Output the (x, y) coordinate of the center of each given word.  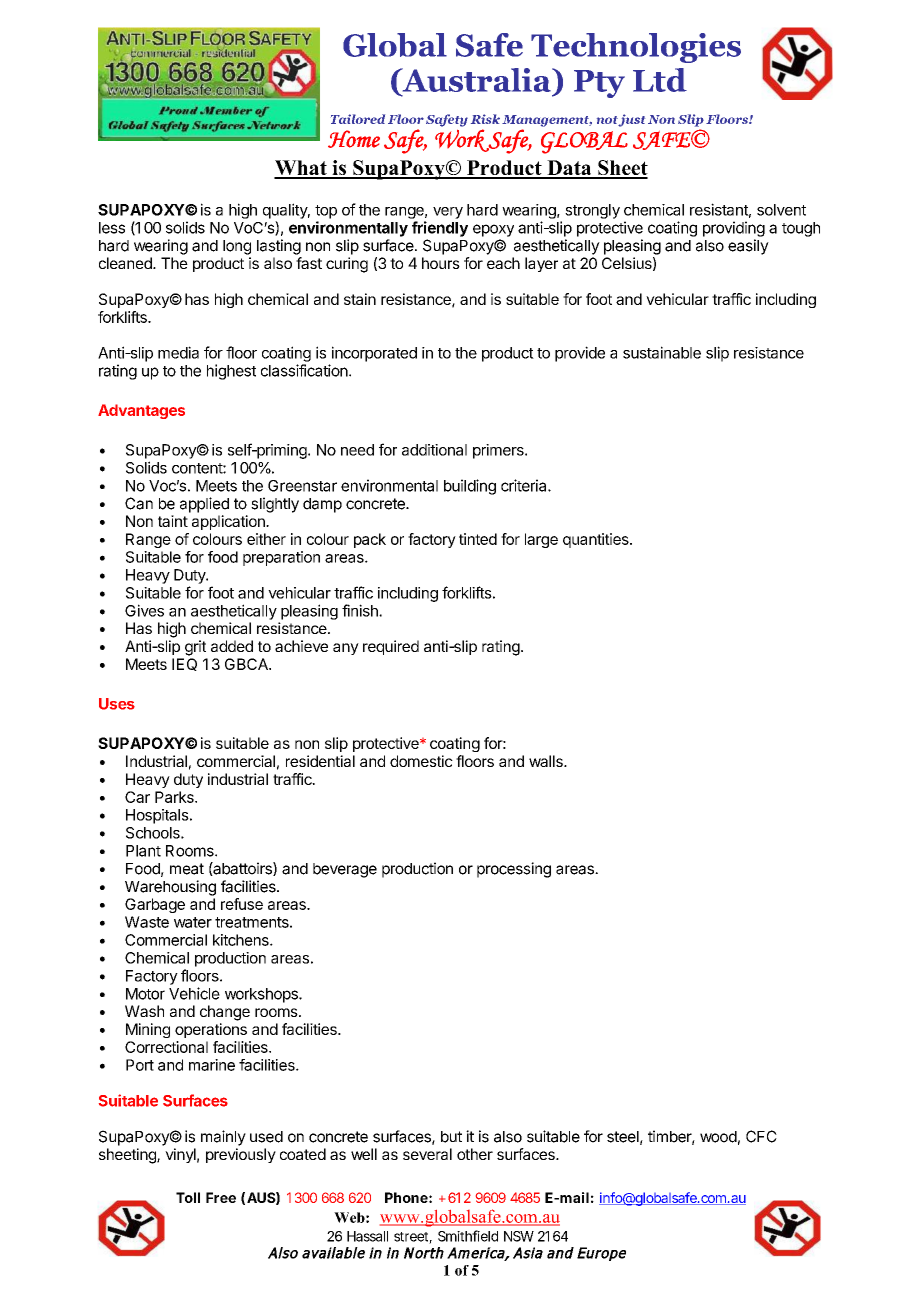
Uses (117, 704)
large (541, 540)
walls (547, 761)
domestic (421, 761)
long (237, 247)
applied (204, 505)
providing (734, 229)
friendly (440, 229)
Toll (188, 1197)
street (413, 1238)
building (470, 487)
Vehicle (194, 993)
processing (514, 870)
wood (718, 1137)
